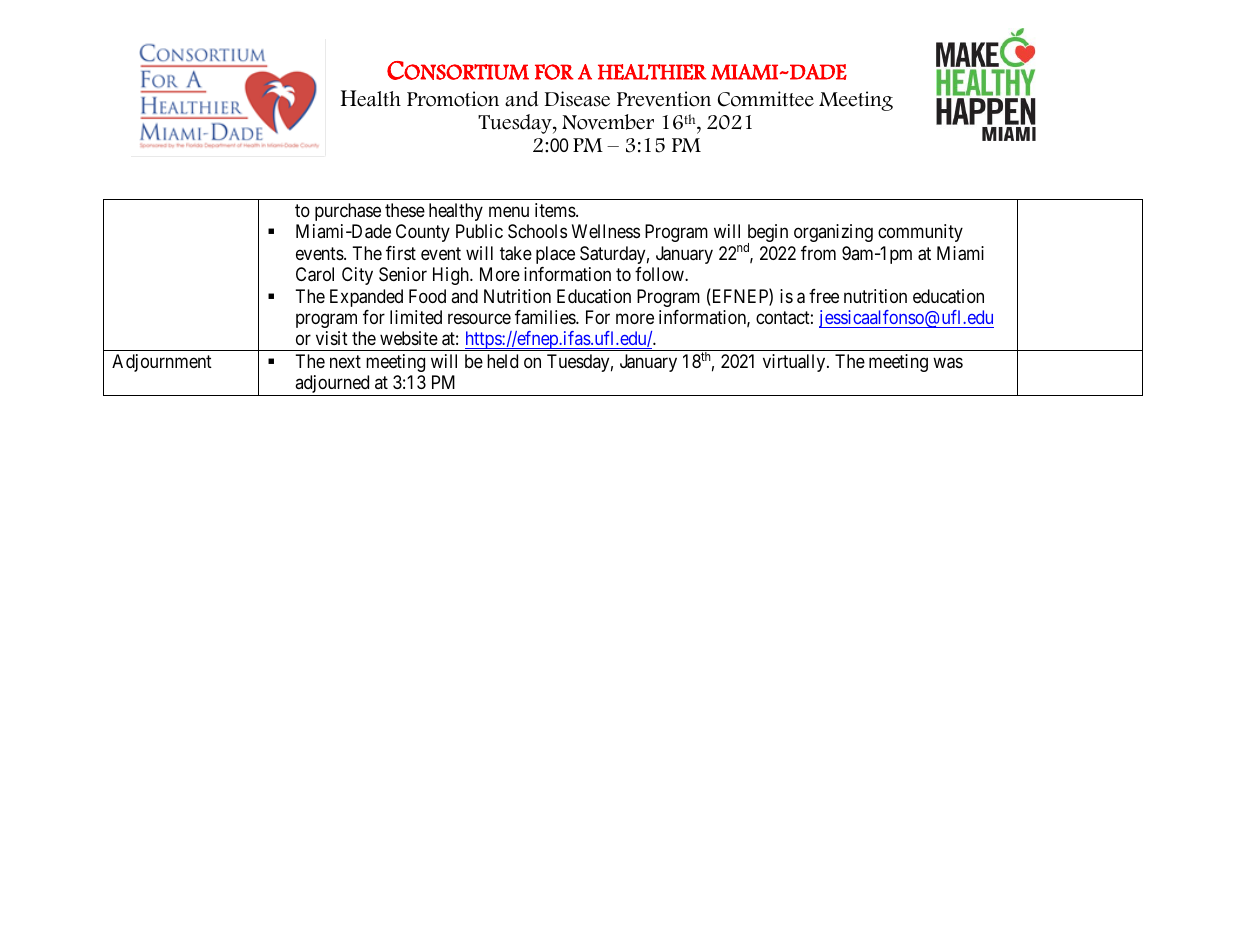  What do you see at coordinates (577, 99) in the page?
I see `Disease` at bounding box center [577, 99].
